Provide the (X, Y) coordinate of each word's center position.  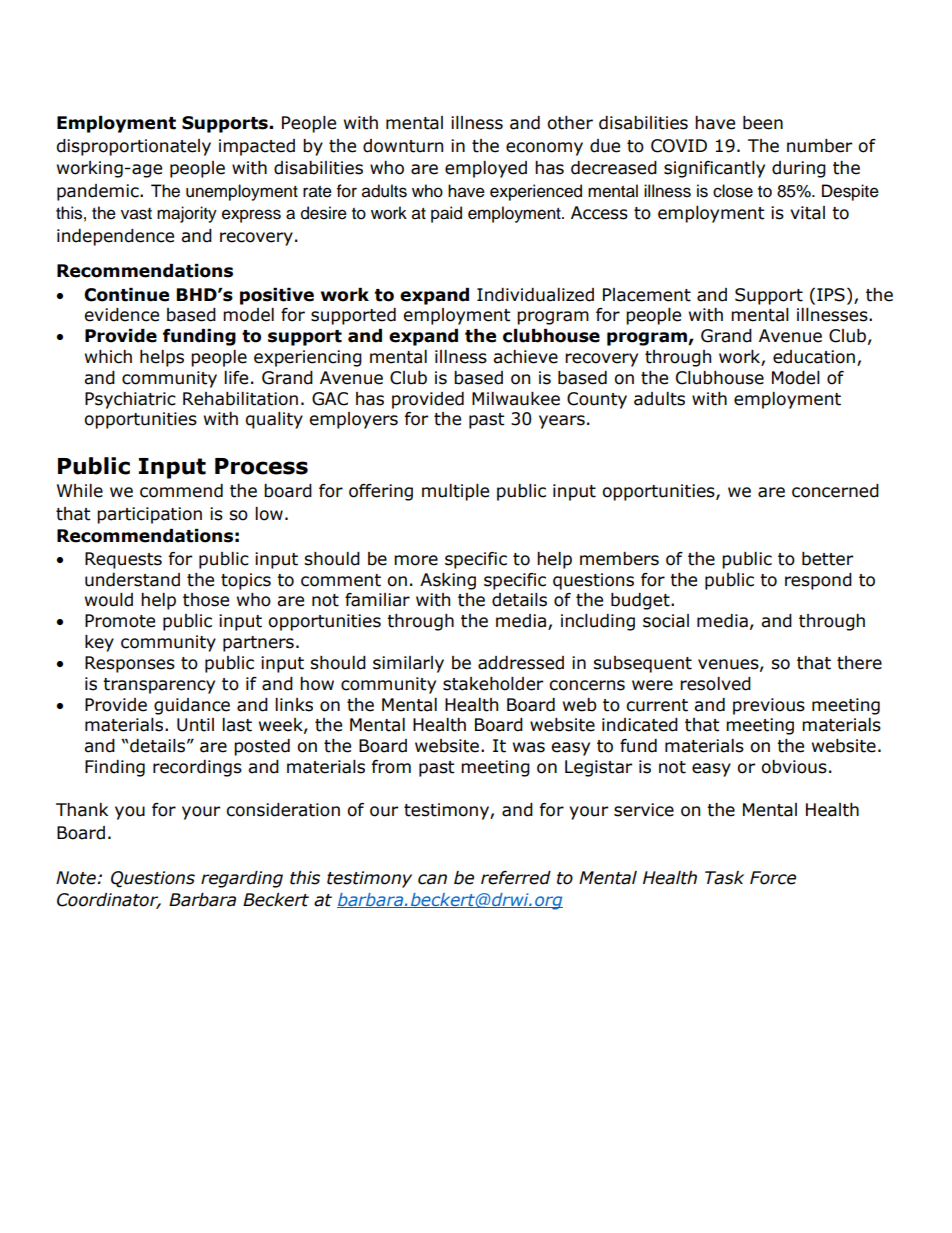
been (763, 123)
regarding (242, 879)
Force (773, 878)
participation (149, 515)
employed (486, 169)
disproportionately (133, 147)
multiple (455, 492)
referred (516, 878)
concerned (835, 491)
